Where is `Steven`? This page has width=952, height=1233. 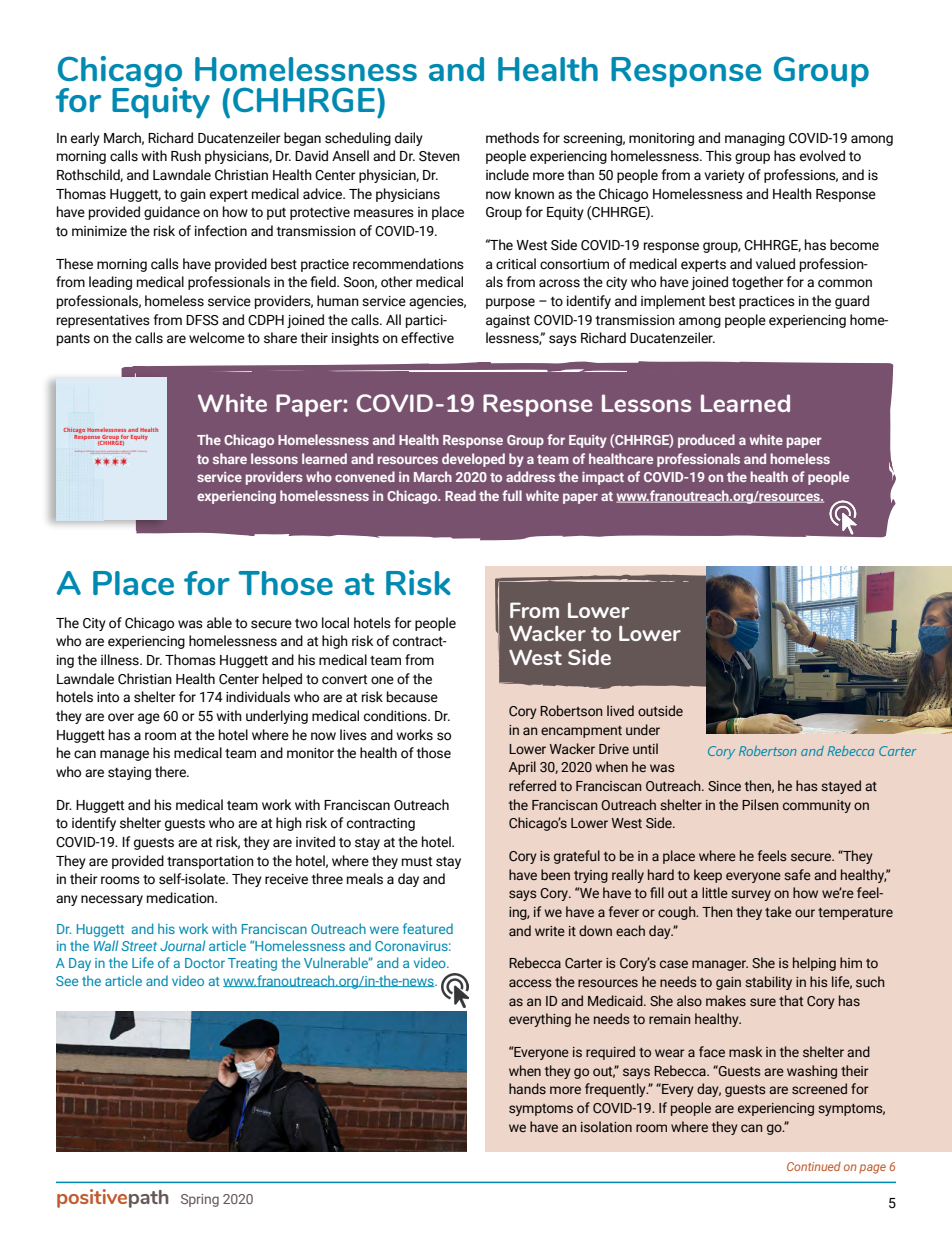
Steven is located at coordinates (439, 156).
